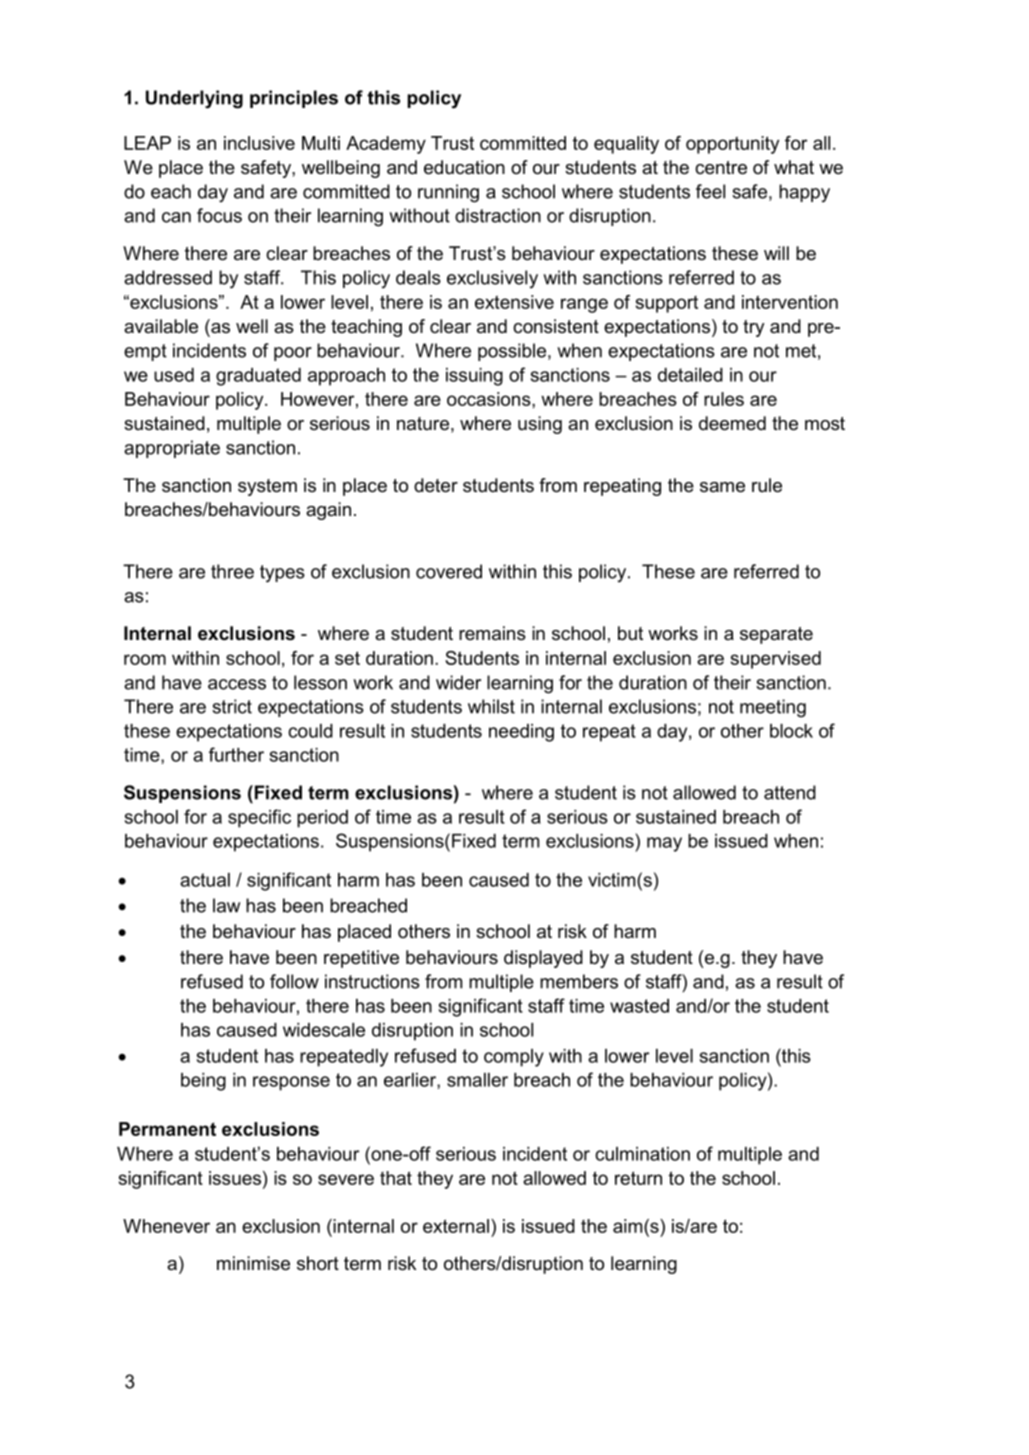 Image resolution: width=1029 pixels, height=1455 pixels. Describe the element at coordinates (226, 905) in the image. I see `law` at that location.
